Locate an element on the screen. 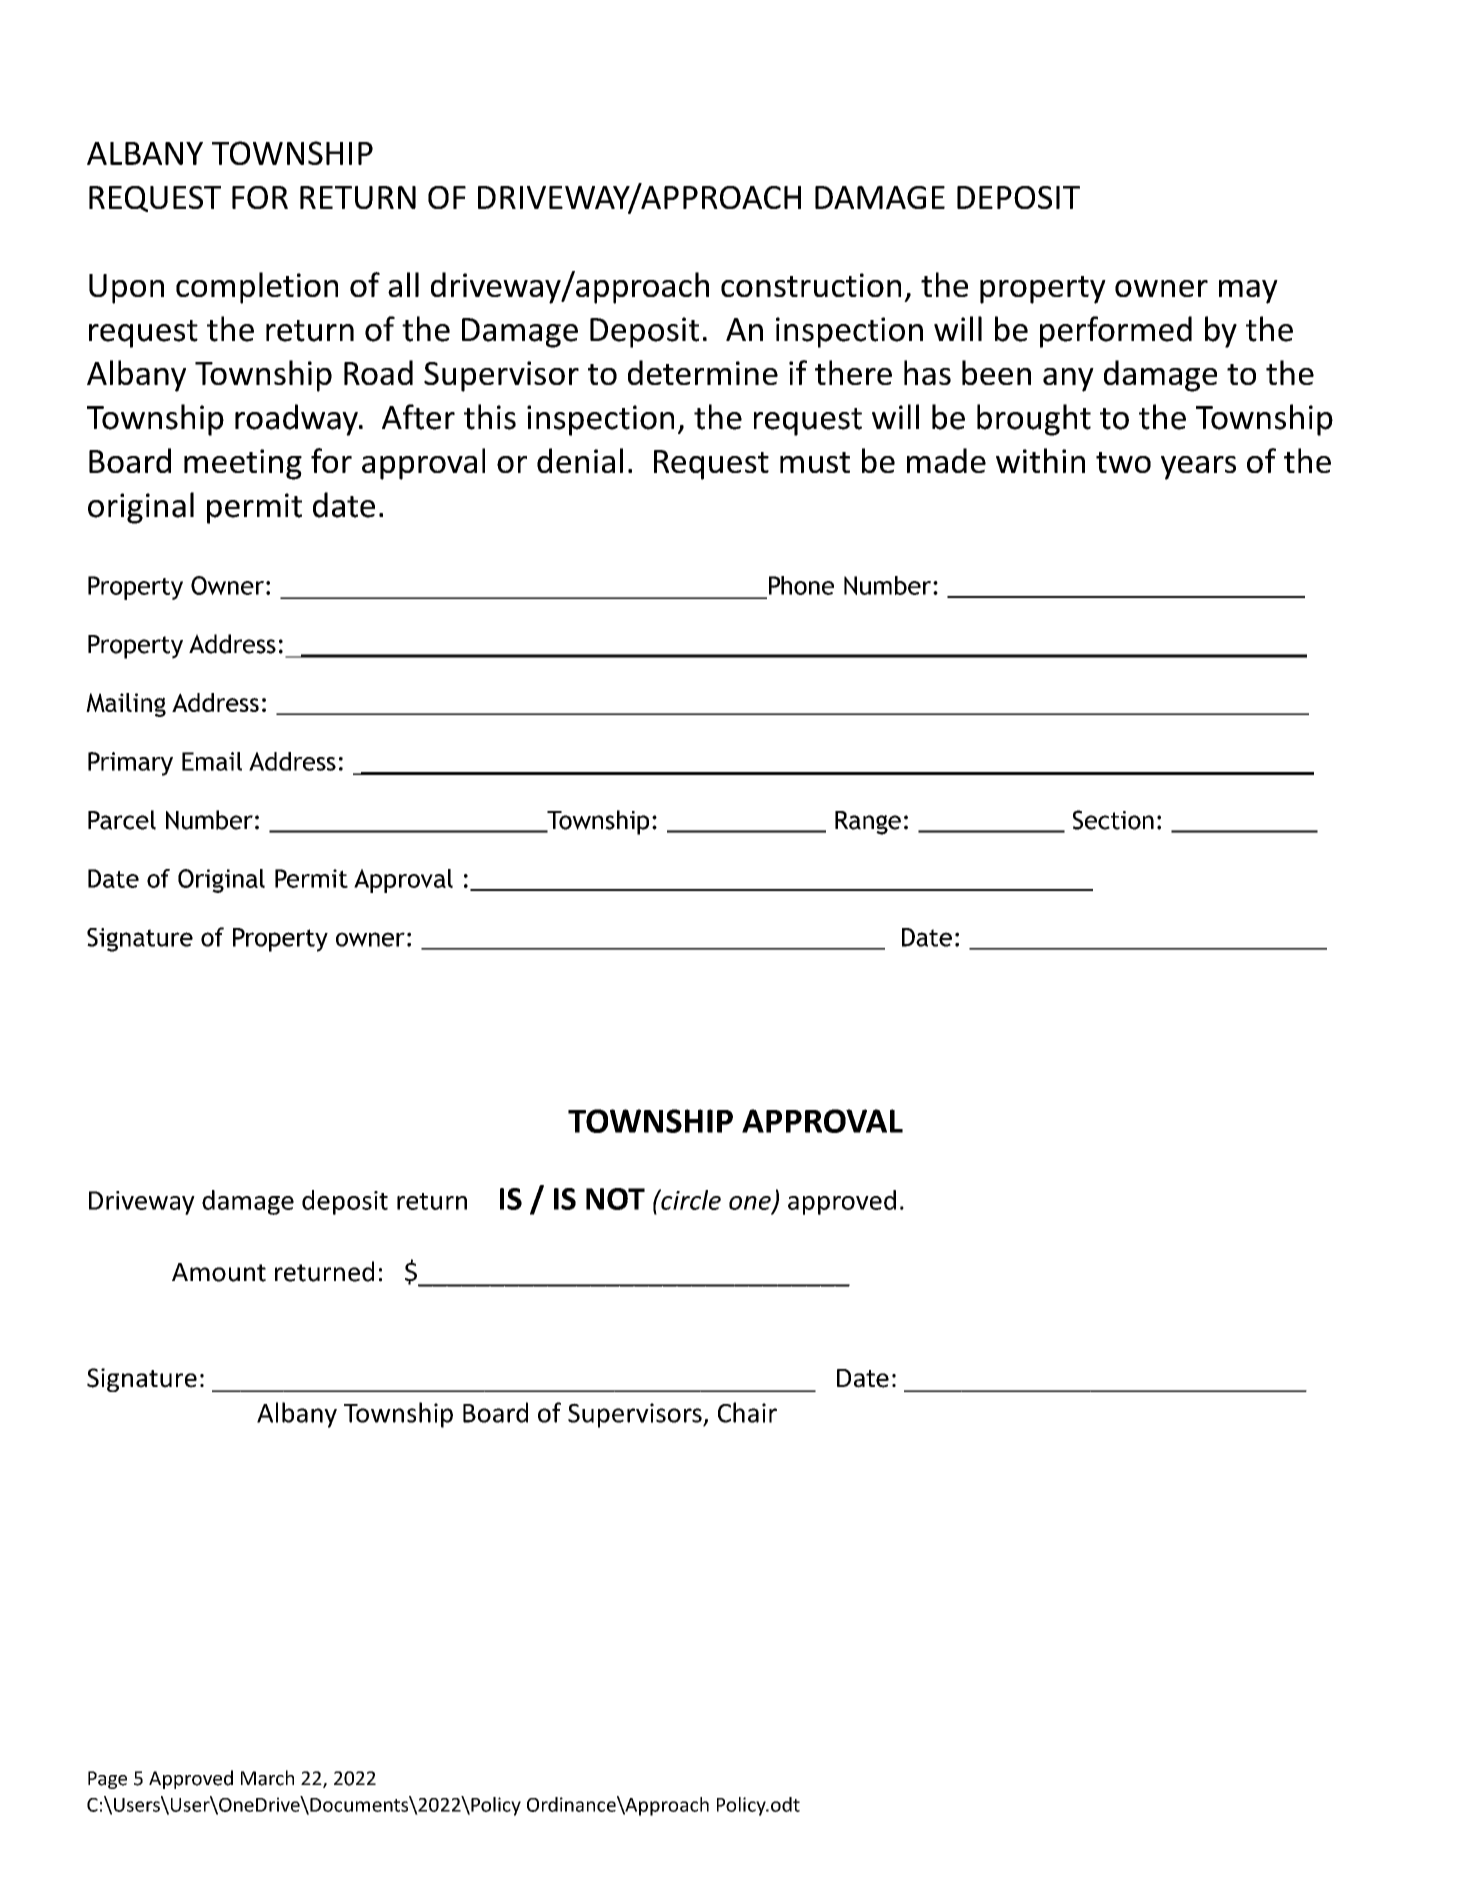  Page is located at coordinates (107, 1780).
